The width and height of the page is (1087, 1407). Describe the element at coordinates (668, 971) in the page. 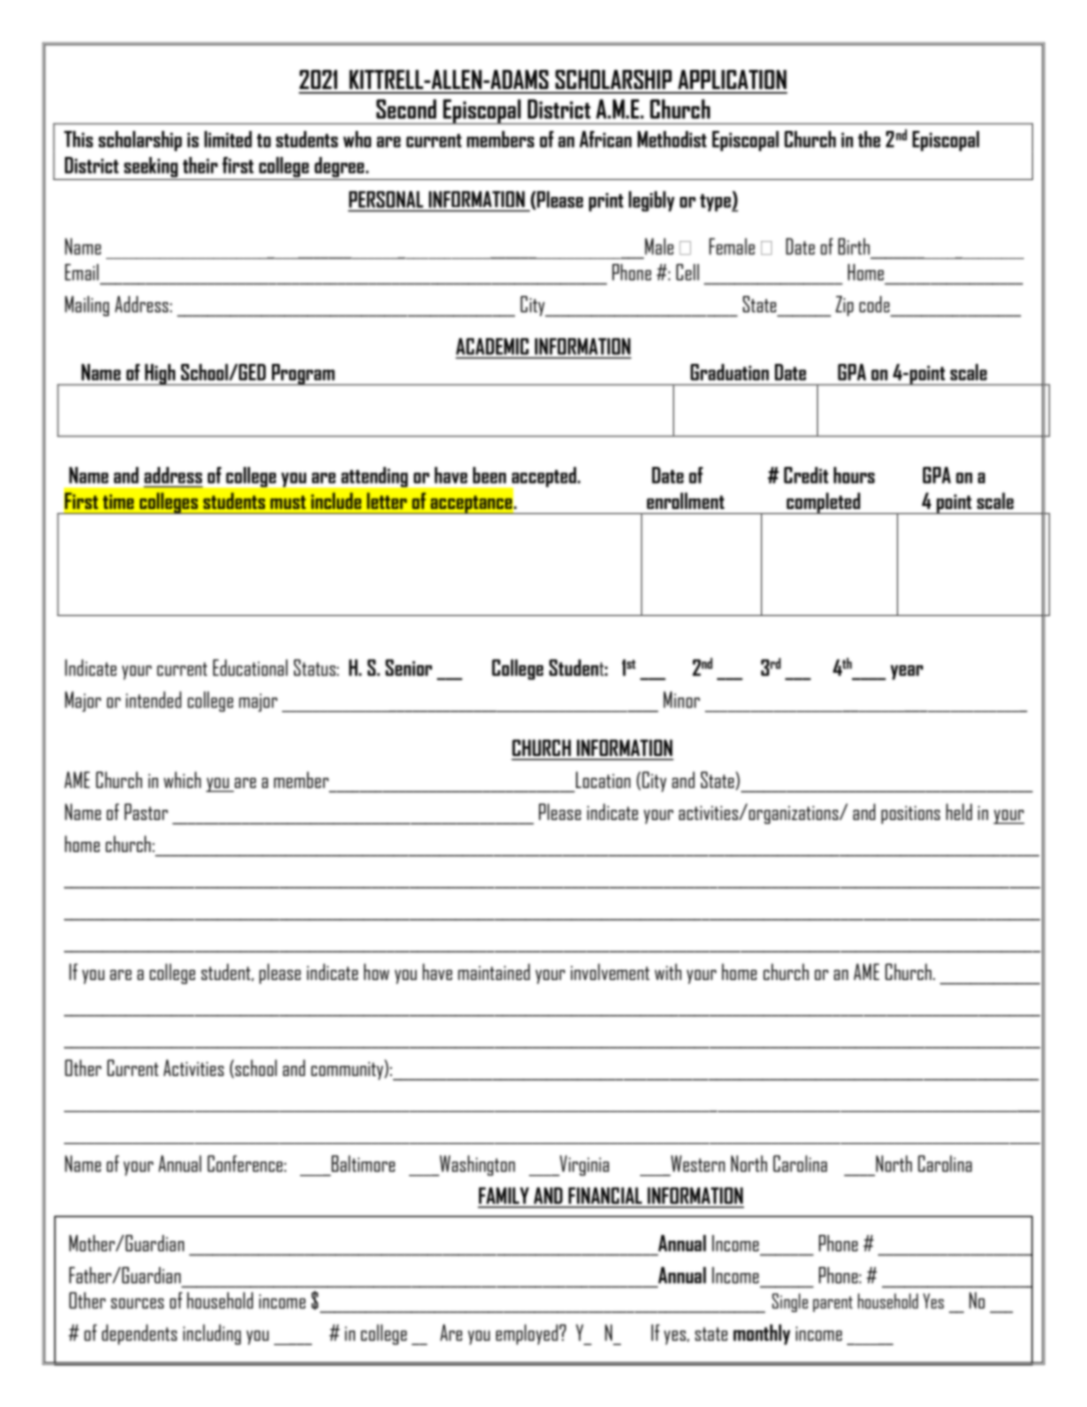

I see `with` at that location.
